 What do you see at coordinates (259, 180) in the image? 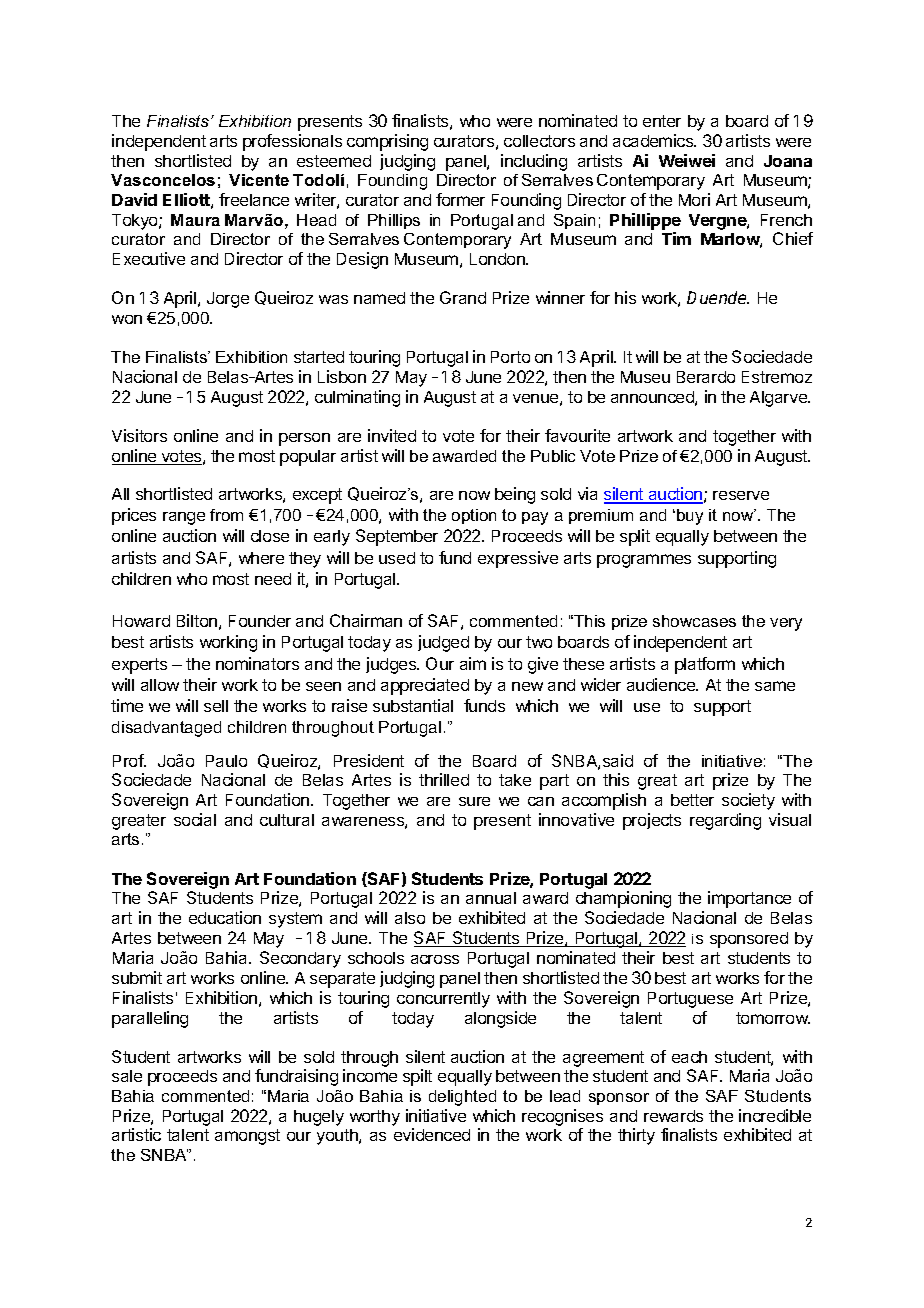
I see `Vicente` at bounding box center [259, 180].
